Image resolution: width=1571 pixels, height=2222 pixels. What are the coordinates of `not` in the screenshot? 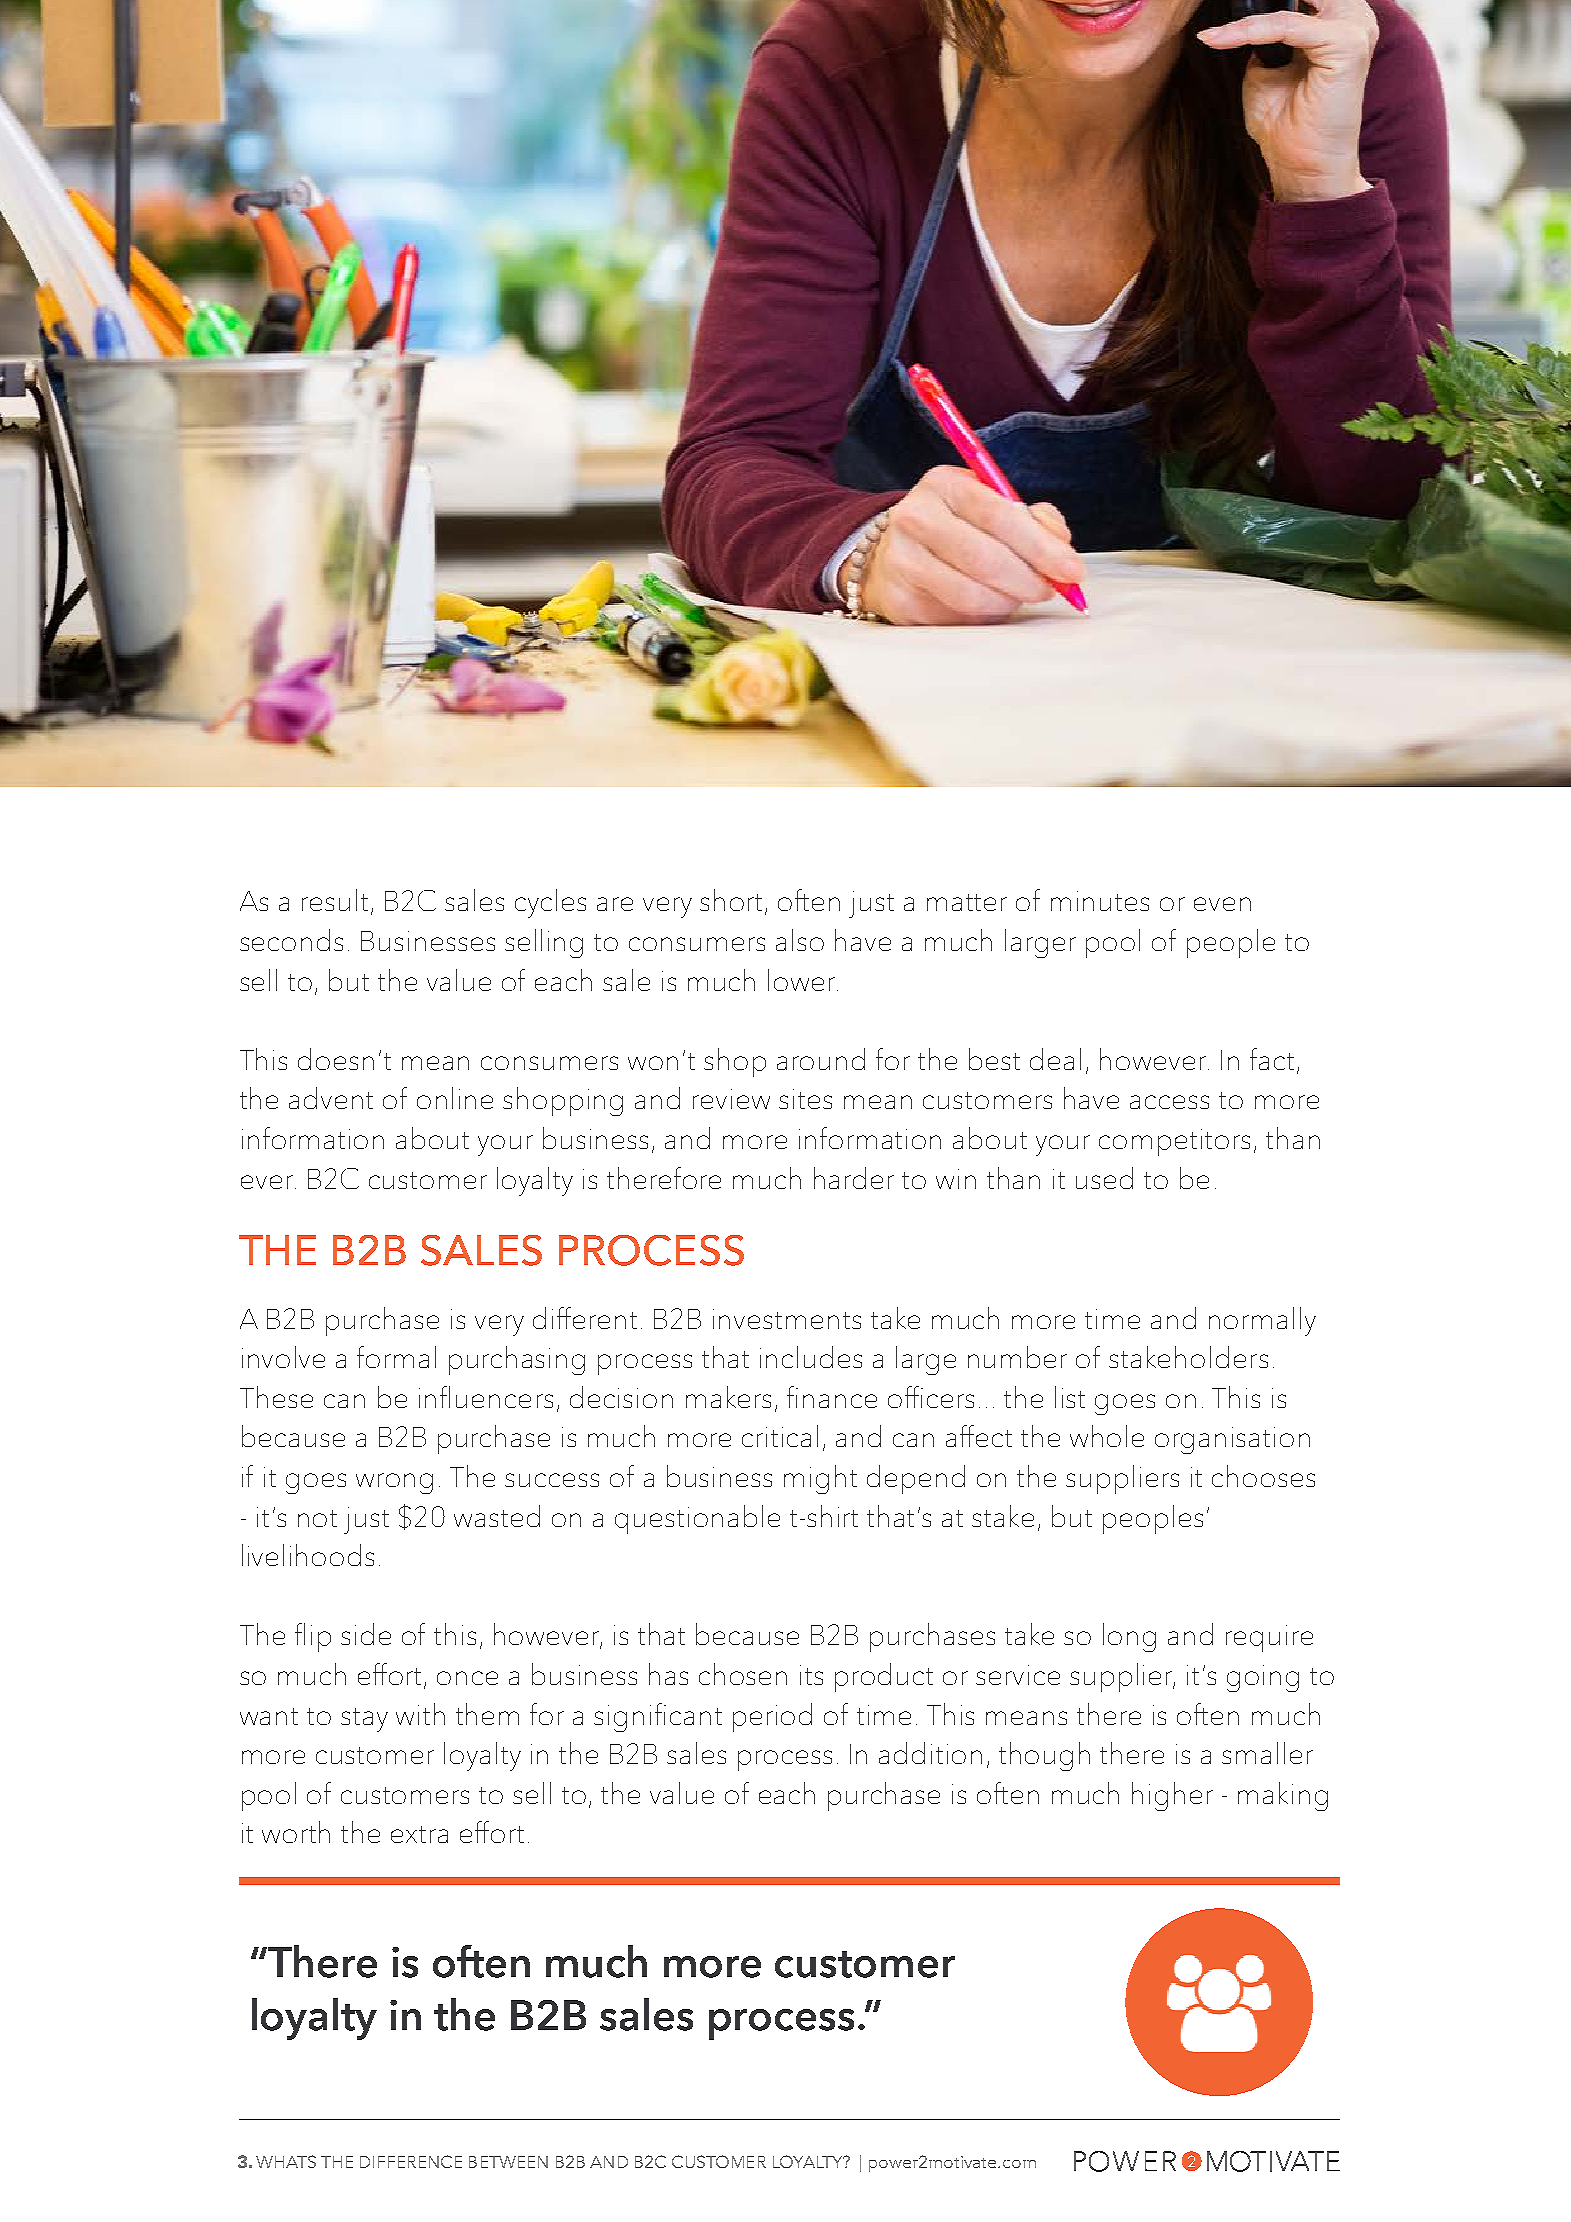 It's located at (317, 1518).
